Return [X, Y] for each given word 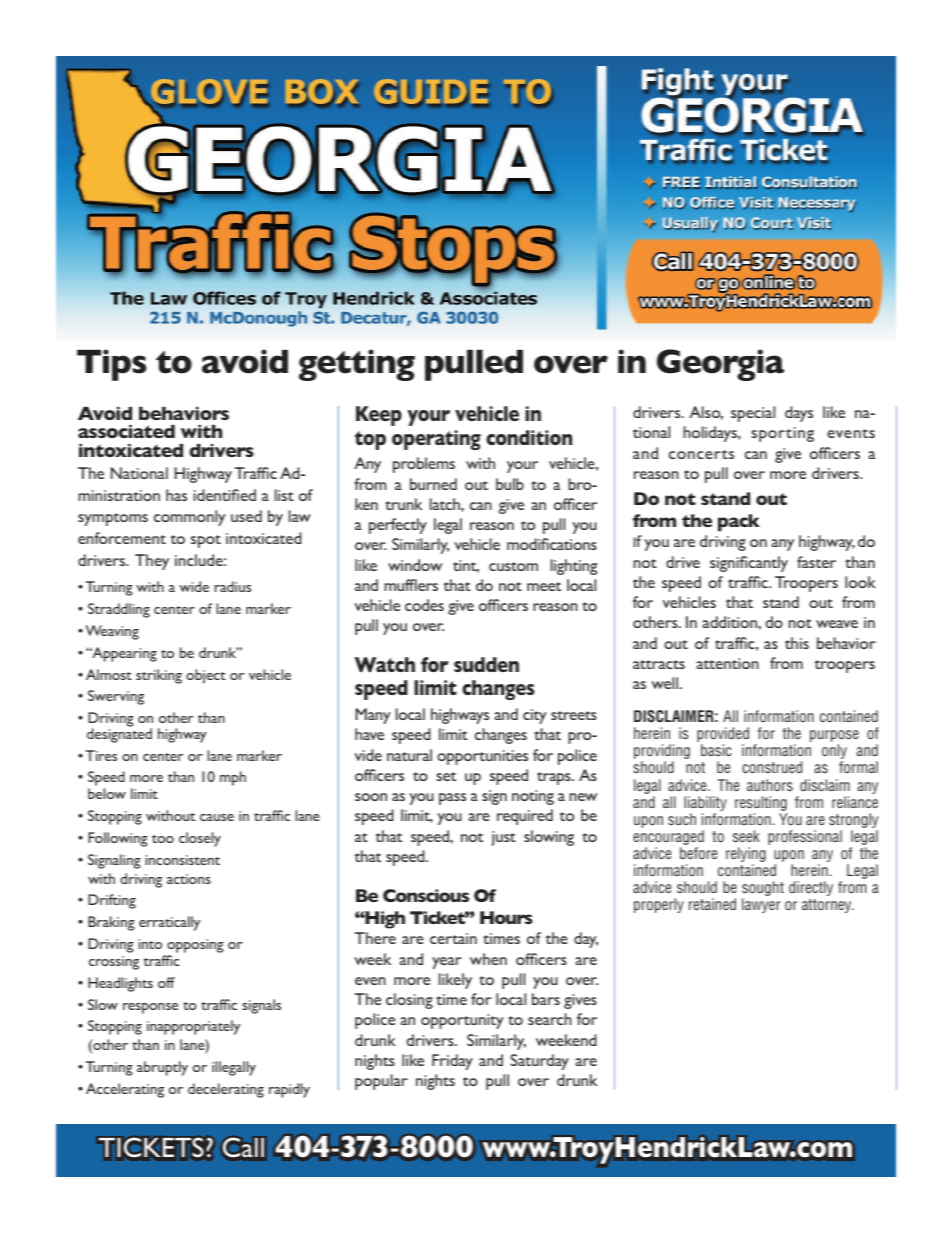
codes [424, 605]
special [753, 414]
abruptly [162, 1068]
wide [194, 586]
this [797, 643]
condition [529, 437]
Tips [111, 365]
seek [746, 836]
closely [200, 839]
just [504, 838]
